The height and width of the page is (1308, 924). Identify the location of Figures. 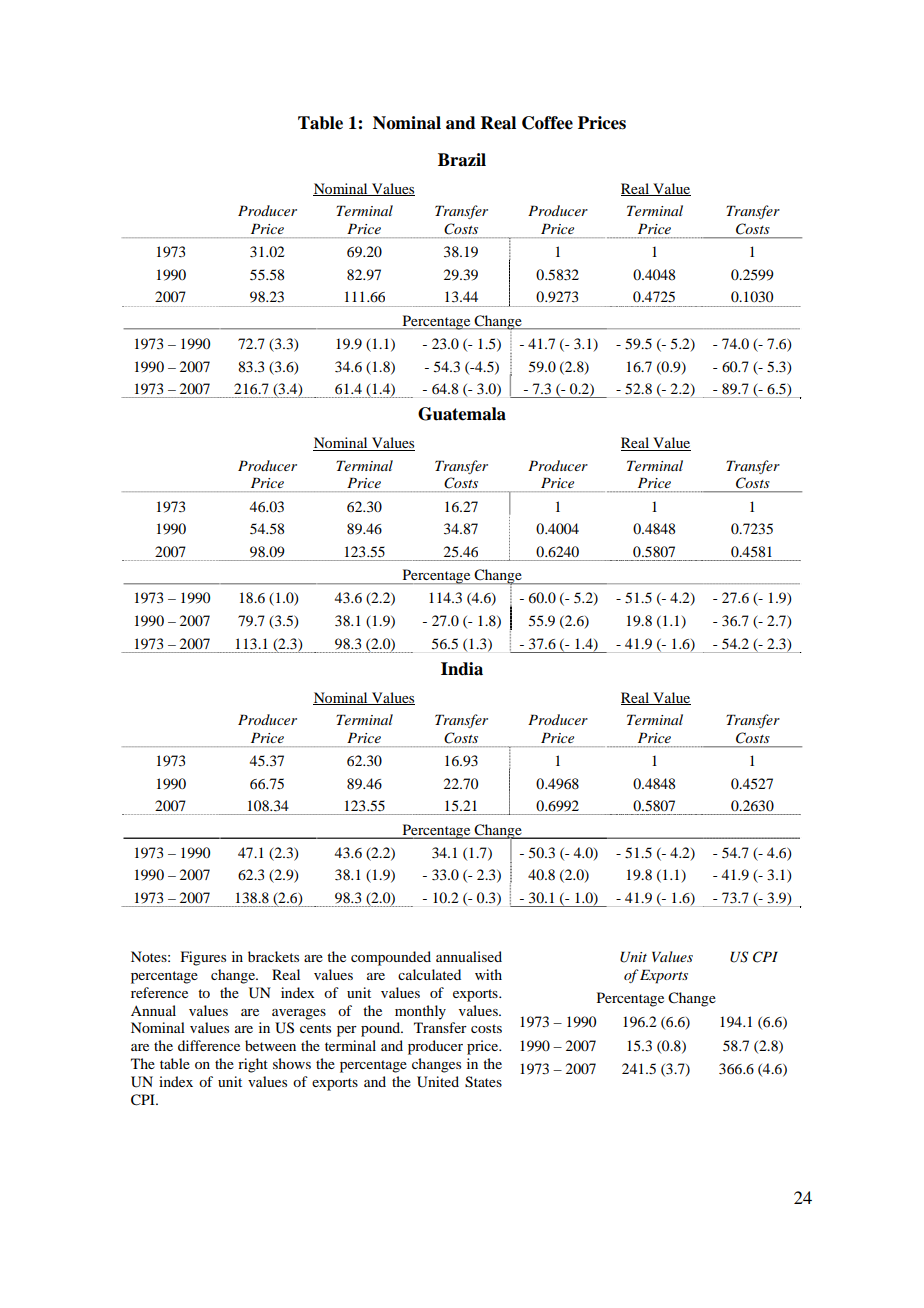
(203, 958).
